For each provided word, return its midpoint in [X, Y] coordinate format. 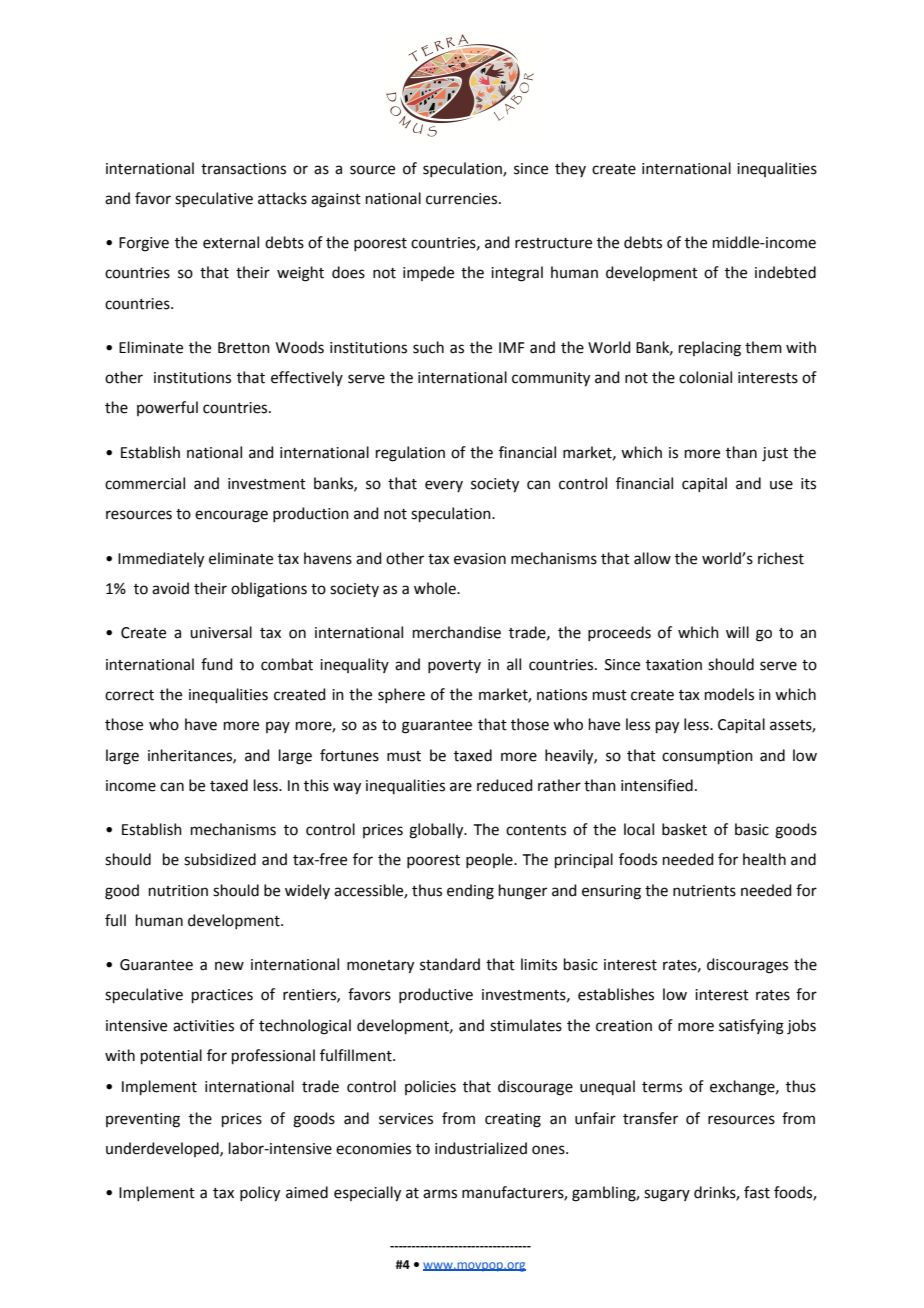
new [229, 966]
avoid [170, 588]
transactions [243, 169]
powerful [167, 408]
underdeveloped [163, 1149]
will [737, 632]
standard [450, 964]
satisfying [751, 1027]
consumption [707, 757]
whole [436, 588]
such [428, 347]
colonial [705, 377]
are [461, 787]
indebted [785, 272]
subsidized [220, 859]
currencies [463, 199]
